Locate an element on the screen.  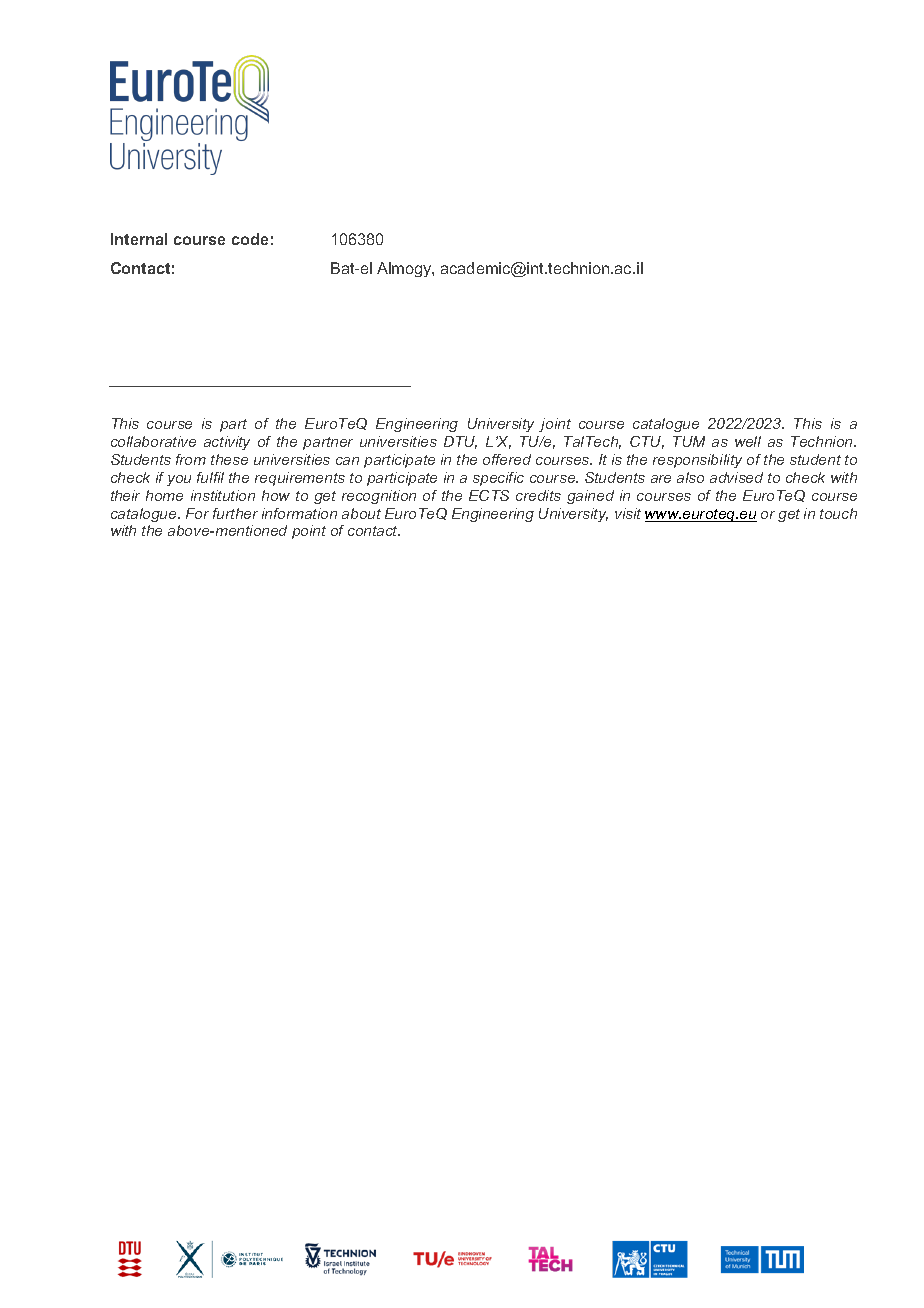
well is located at coordinates (748, 441).
